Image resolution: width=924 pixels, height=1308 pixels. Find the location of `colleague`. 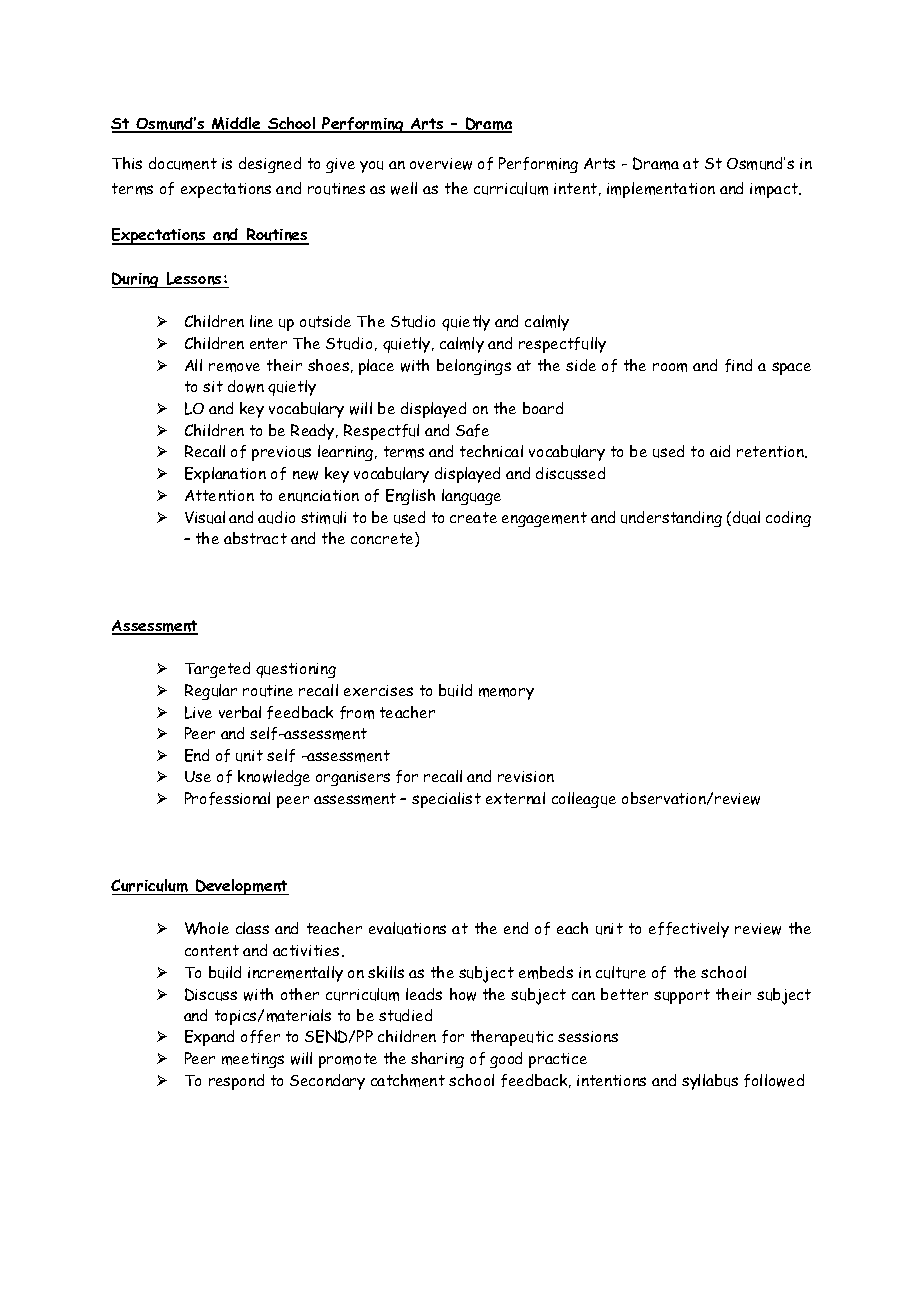

colleague is located at coordinates (584, 800).
